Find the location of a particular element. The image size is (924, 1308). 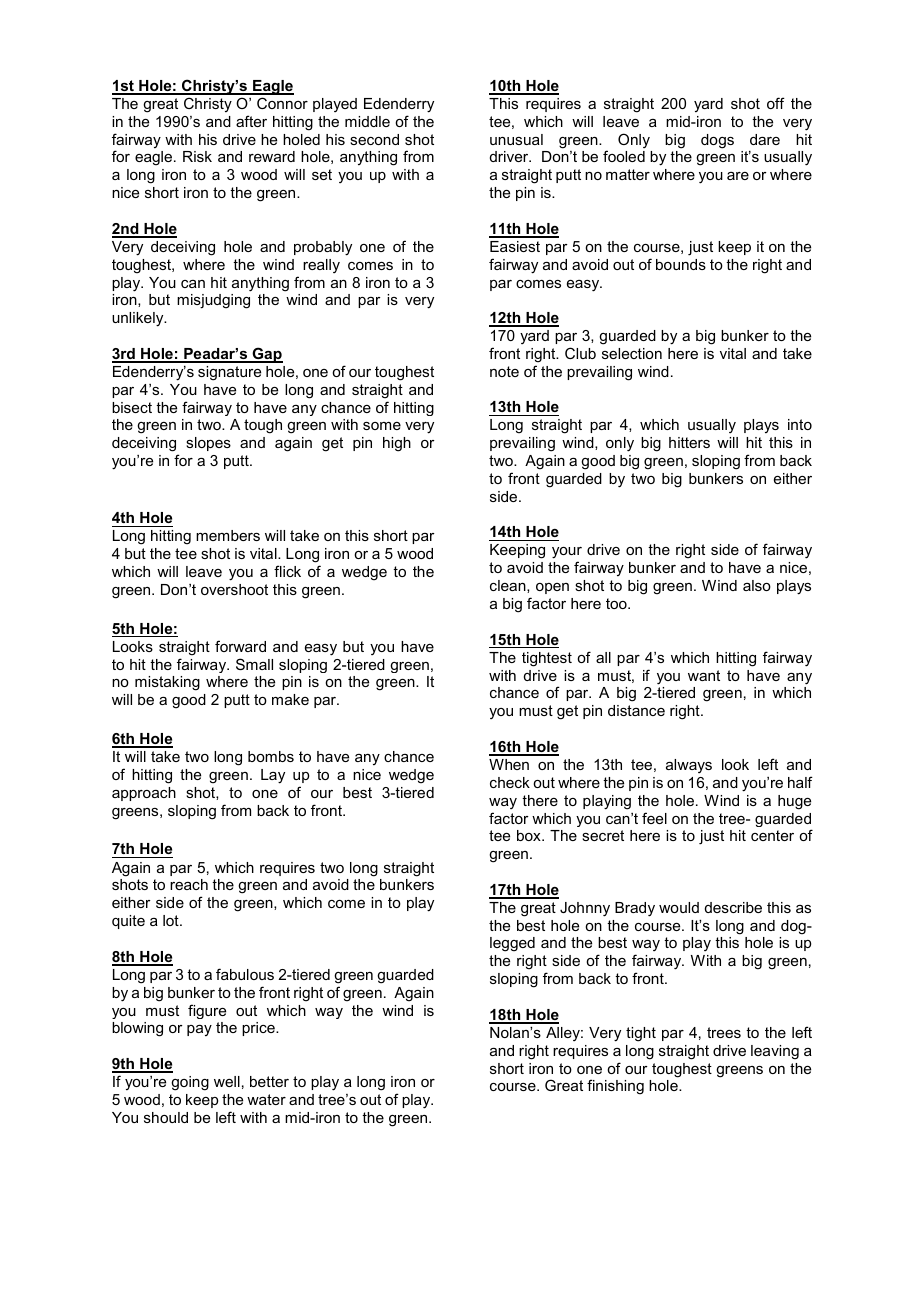

always is located at coordinates (689, 766).
